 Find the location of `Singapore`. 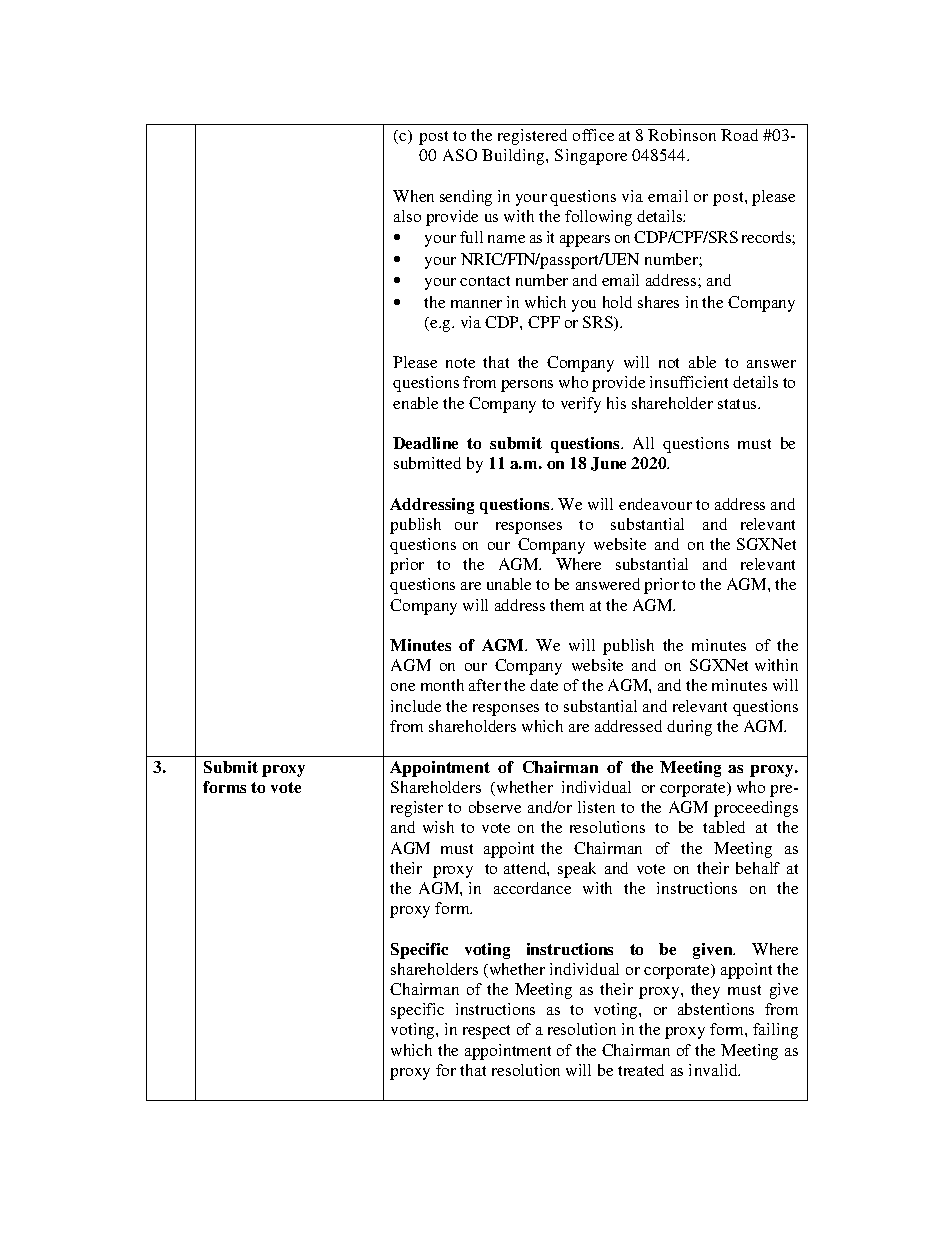

Singapore is located at coordinates (591, 157).
